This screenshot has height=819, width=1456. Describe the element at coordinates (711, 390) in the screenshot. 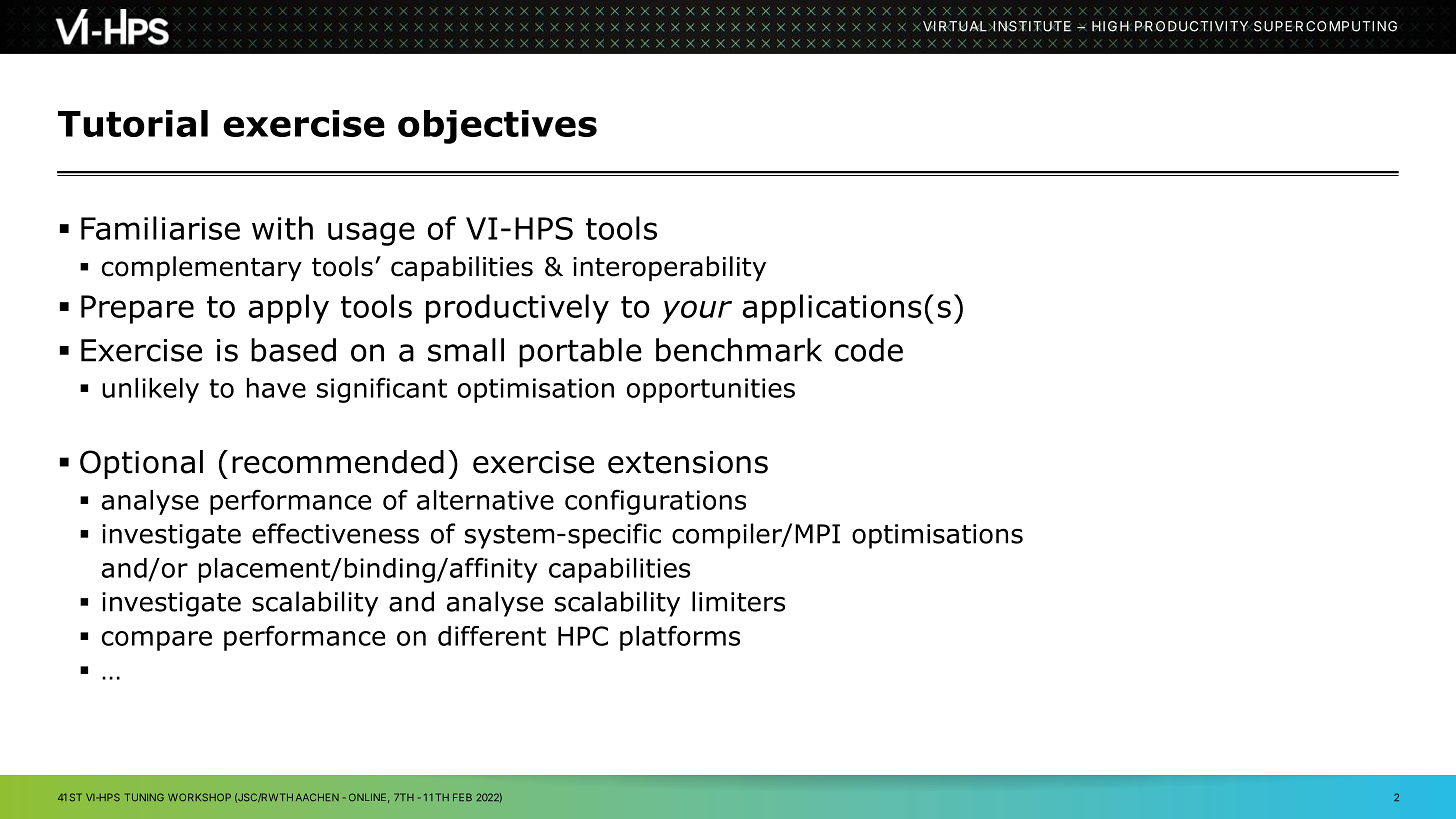

I see `opportunities` at that location.
